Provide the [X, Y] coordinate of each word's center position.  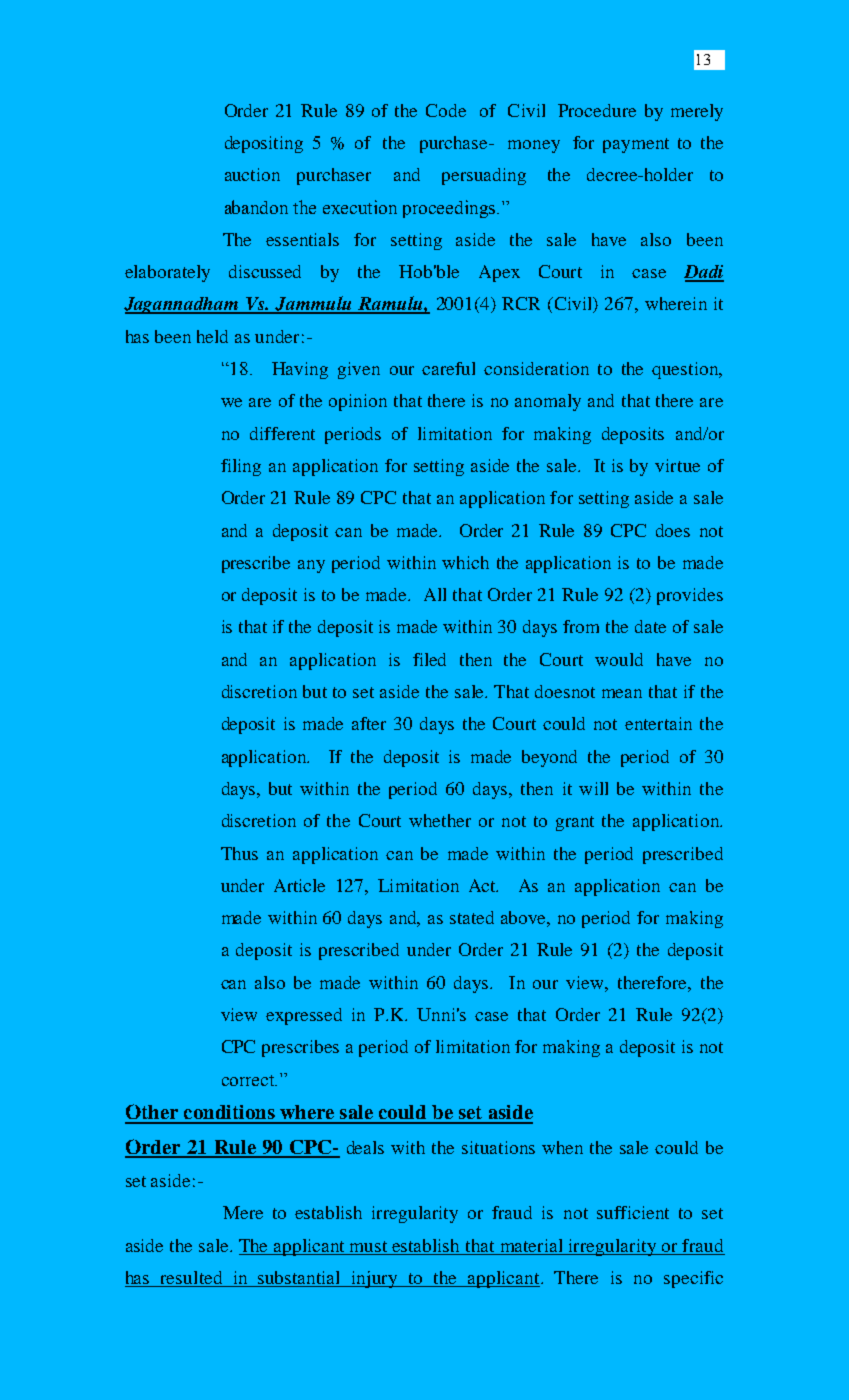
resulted [191, 1279]
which [465, 562]
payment [636, 145]
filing [241, 467]
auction [252, 174]
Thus [239, 853]
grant [575, 823]
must [368, 1246]
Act [483, 885]
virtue [677, 465]
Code [446, 110]
